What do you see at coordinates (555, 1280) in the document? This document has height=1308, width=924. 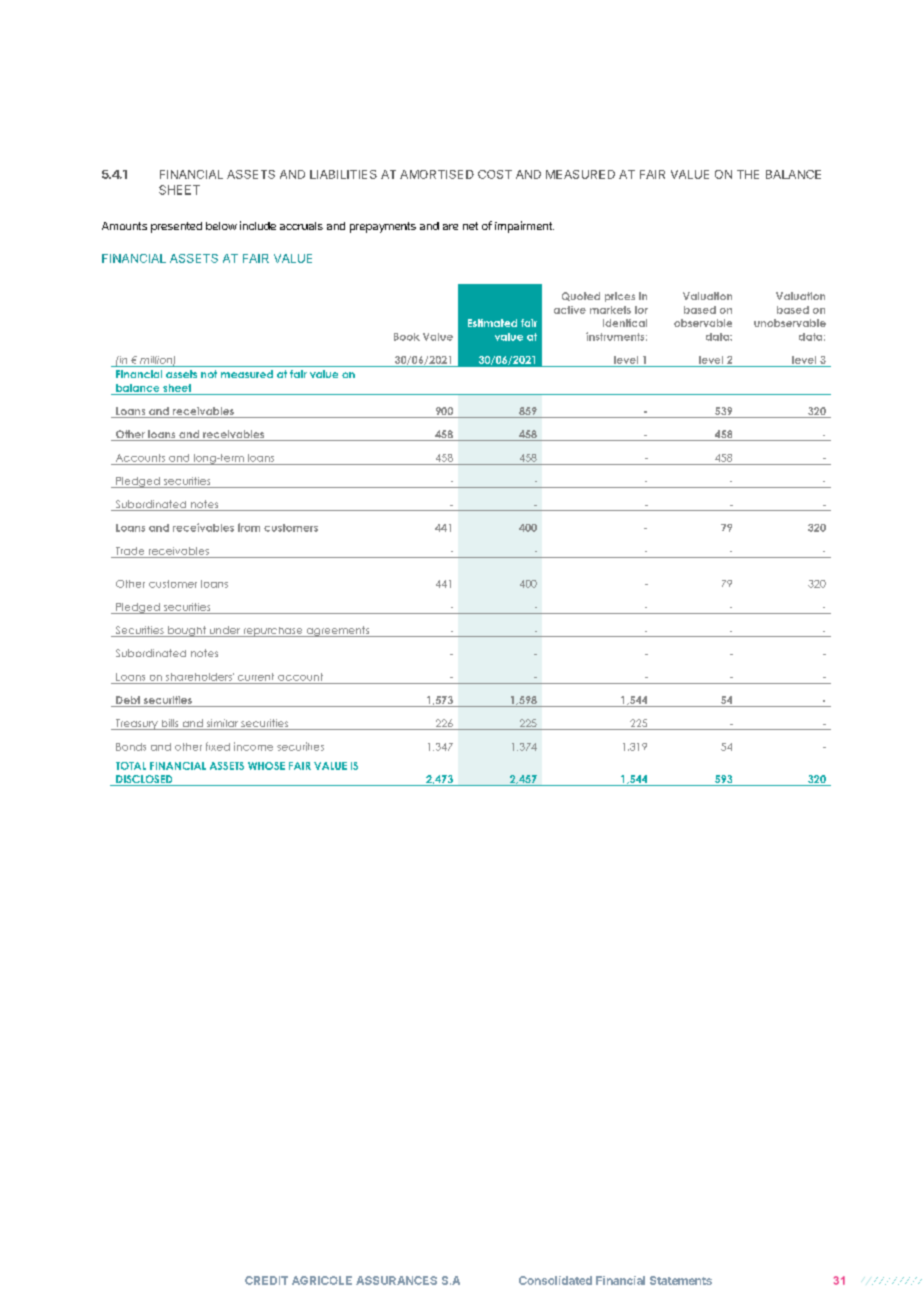 I see `Consolidated` at bounding box center [555, 1280].
